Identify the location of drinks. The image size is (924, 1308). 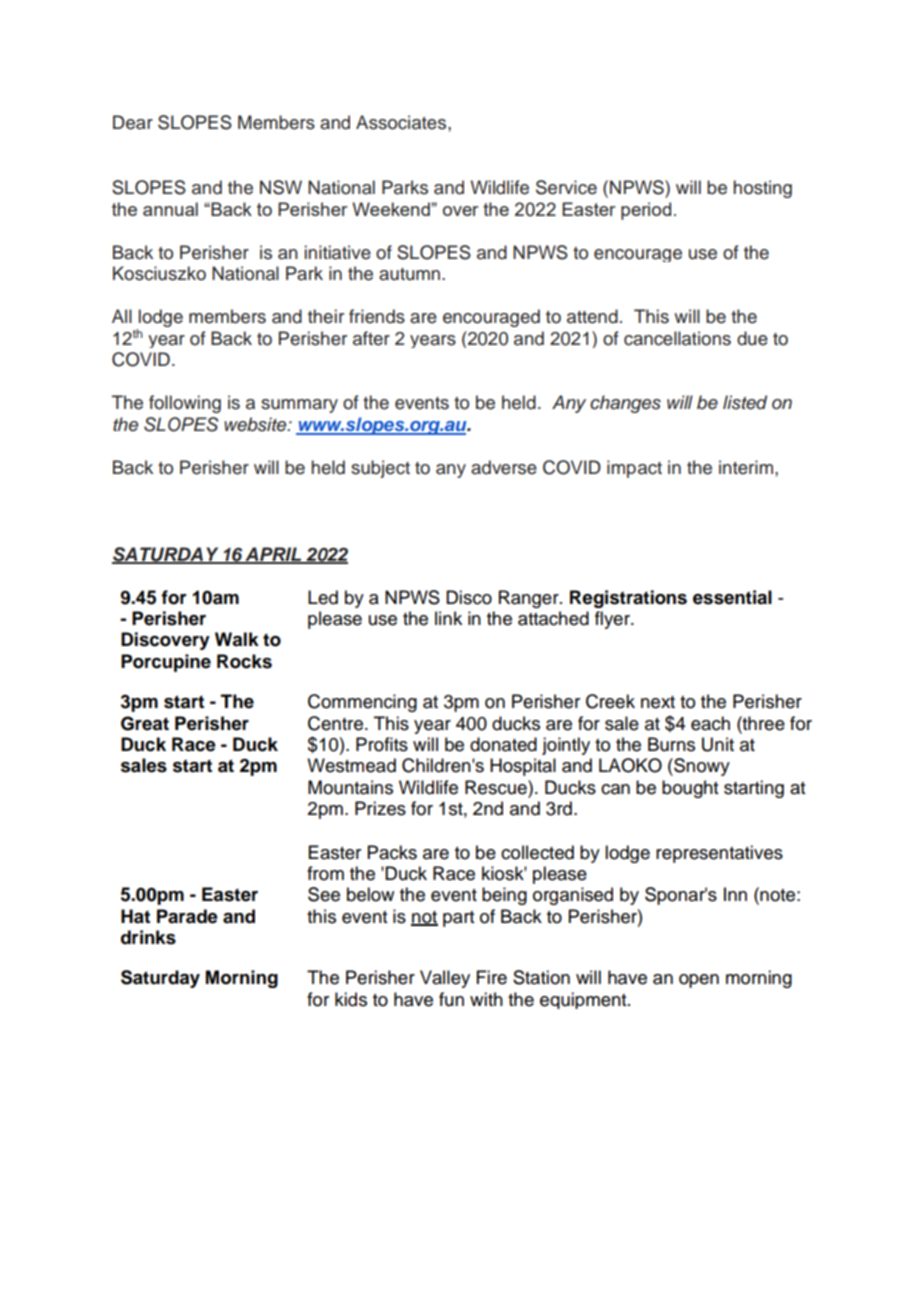
(148, 937).
